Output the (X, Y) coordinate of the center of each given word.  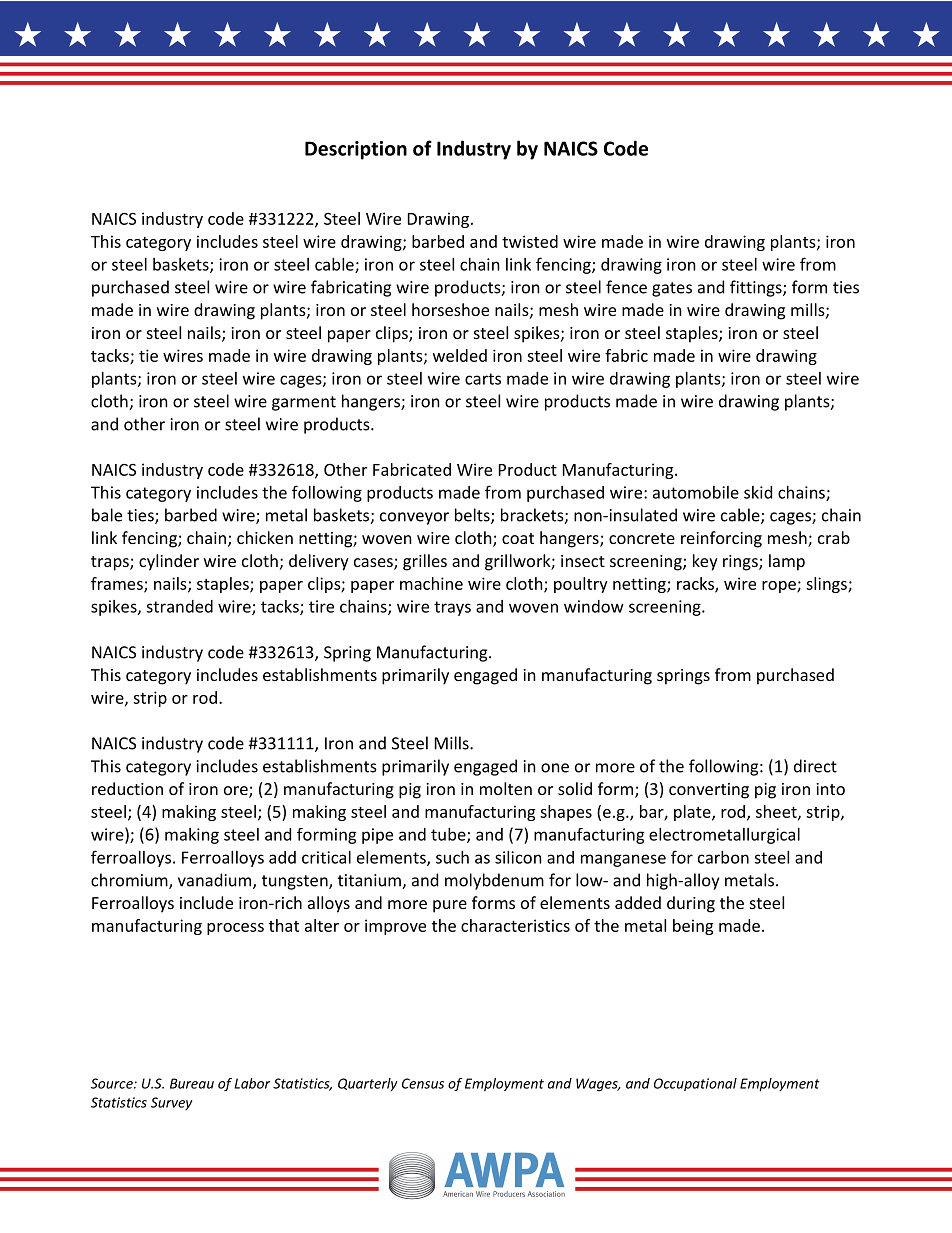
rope (780, 587)
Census (423, 1083)
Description (356, 150)
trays (452, 608)
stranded (179, 606)
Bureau (192, 1083)
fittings (757, 288)
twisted (530, 241)
